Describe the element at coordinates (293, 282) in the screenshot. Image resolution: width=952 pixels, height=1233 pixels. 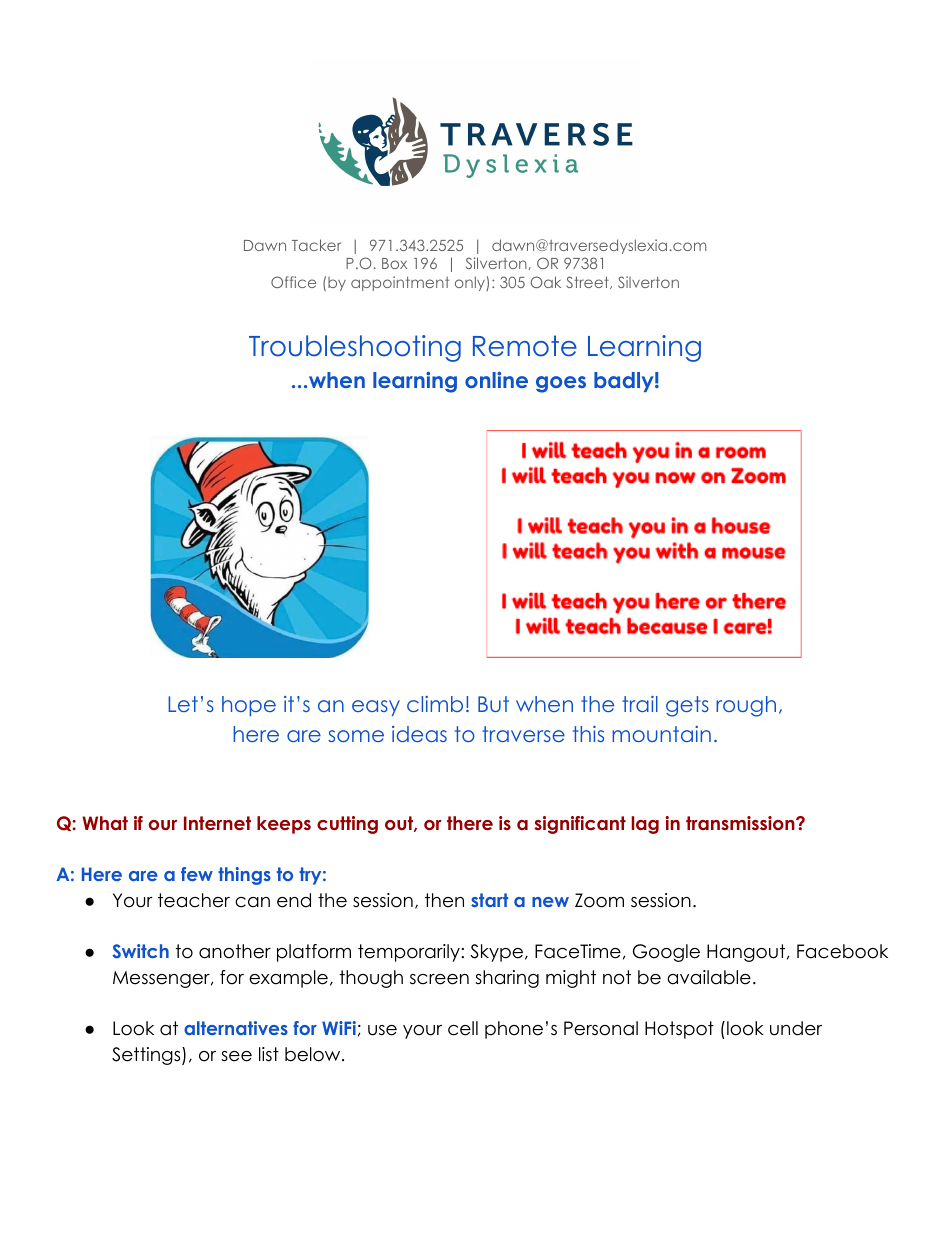
I see `Office` at that location.
